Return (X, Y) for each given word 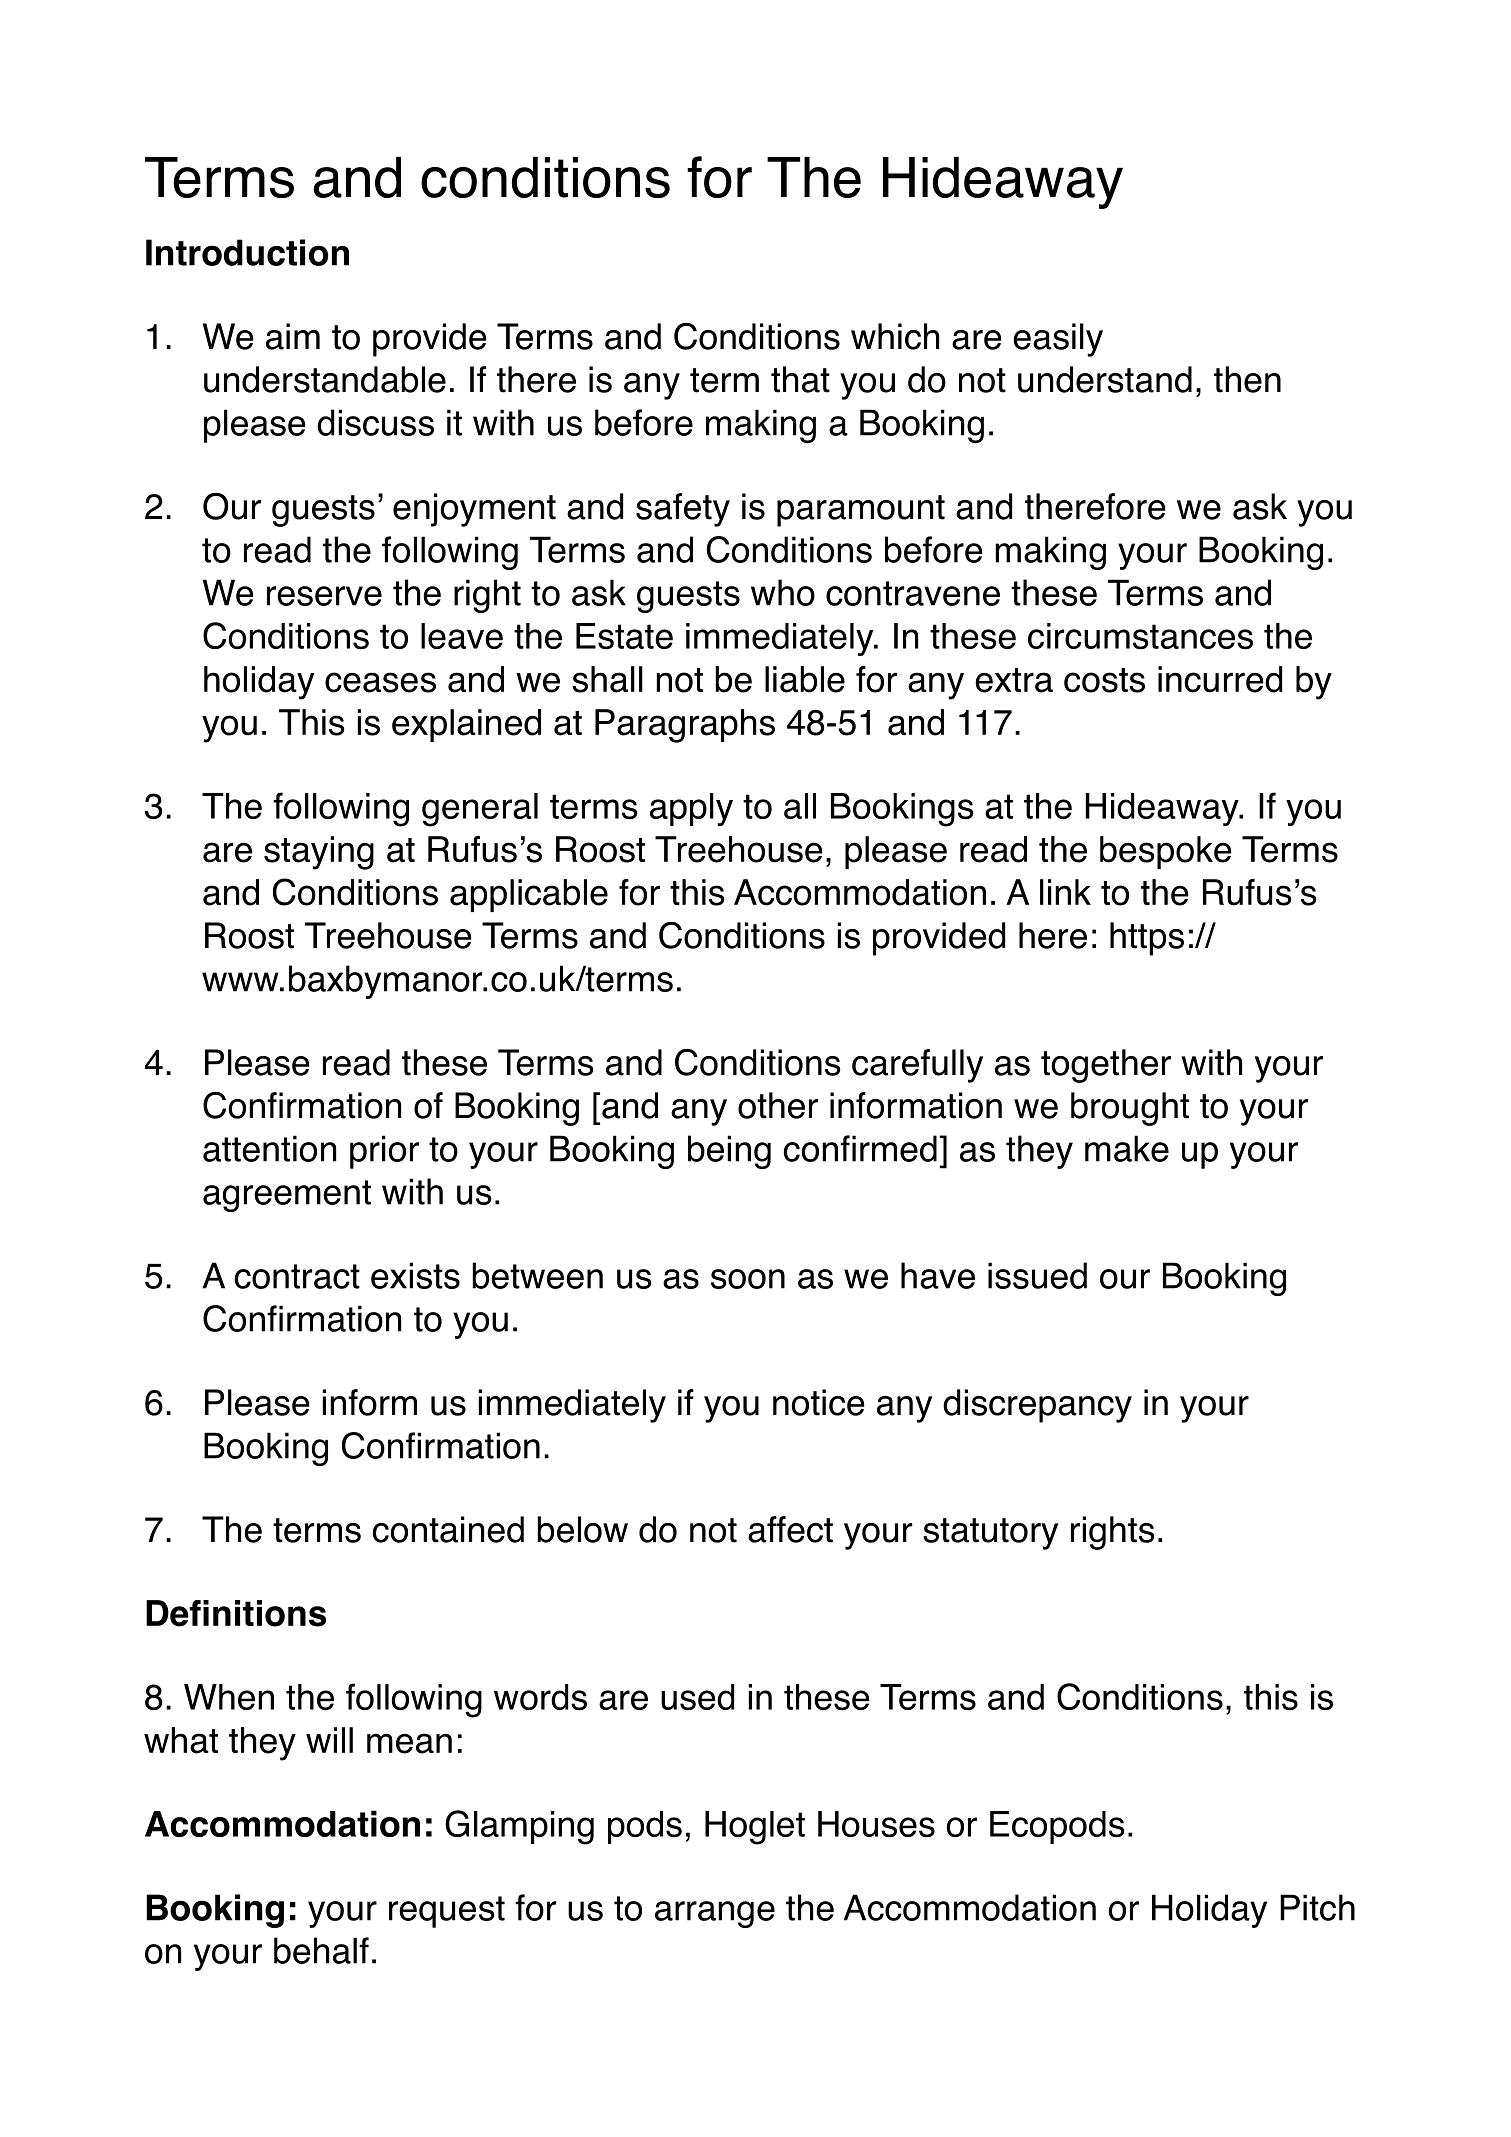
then (1247, 379)
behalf (321, 1950)
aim (293, 336)
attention (269, 1148)
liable (805, 679)
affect (790, 1529)
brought (1130, 1109)
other (778, 1105)
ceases (380, 682)
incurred (1220, 679)
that (800, 379)
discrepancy (1037, 1406)
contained (448, 1529)
